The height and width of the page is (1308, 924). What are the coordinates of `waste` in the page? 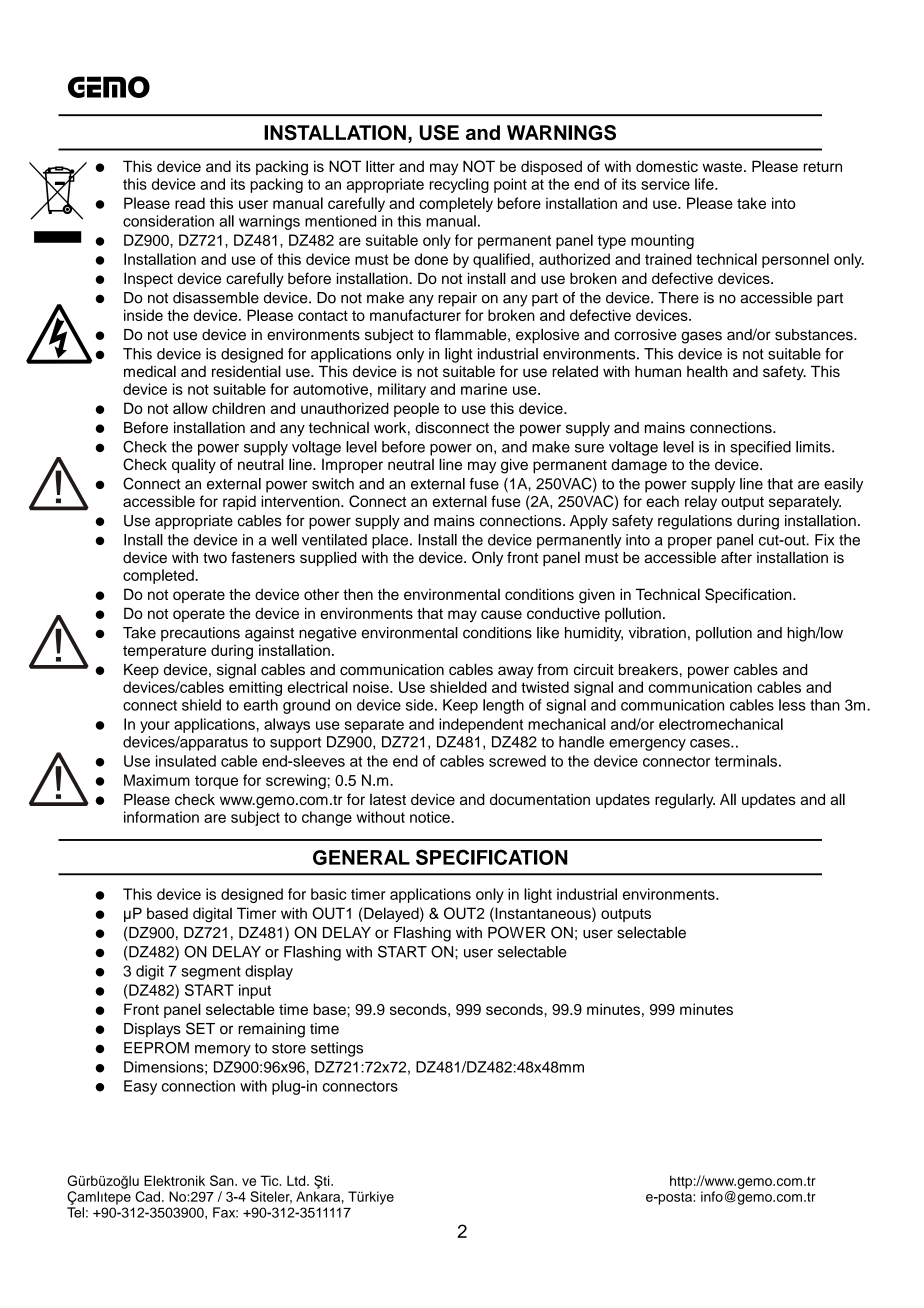 It's located at (722, 167).
